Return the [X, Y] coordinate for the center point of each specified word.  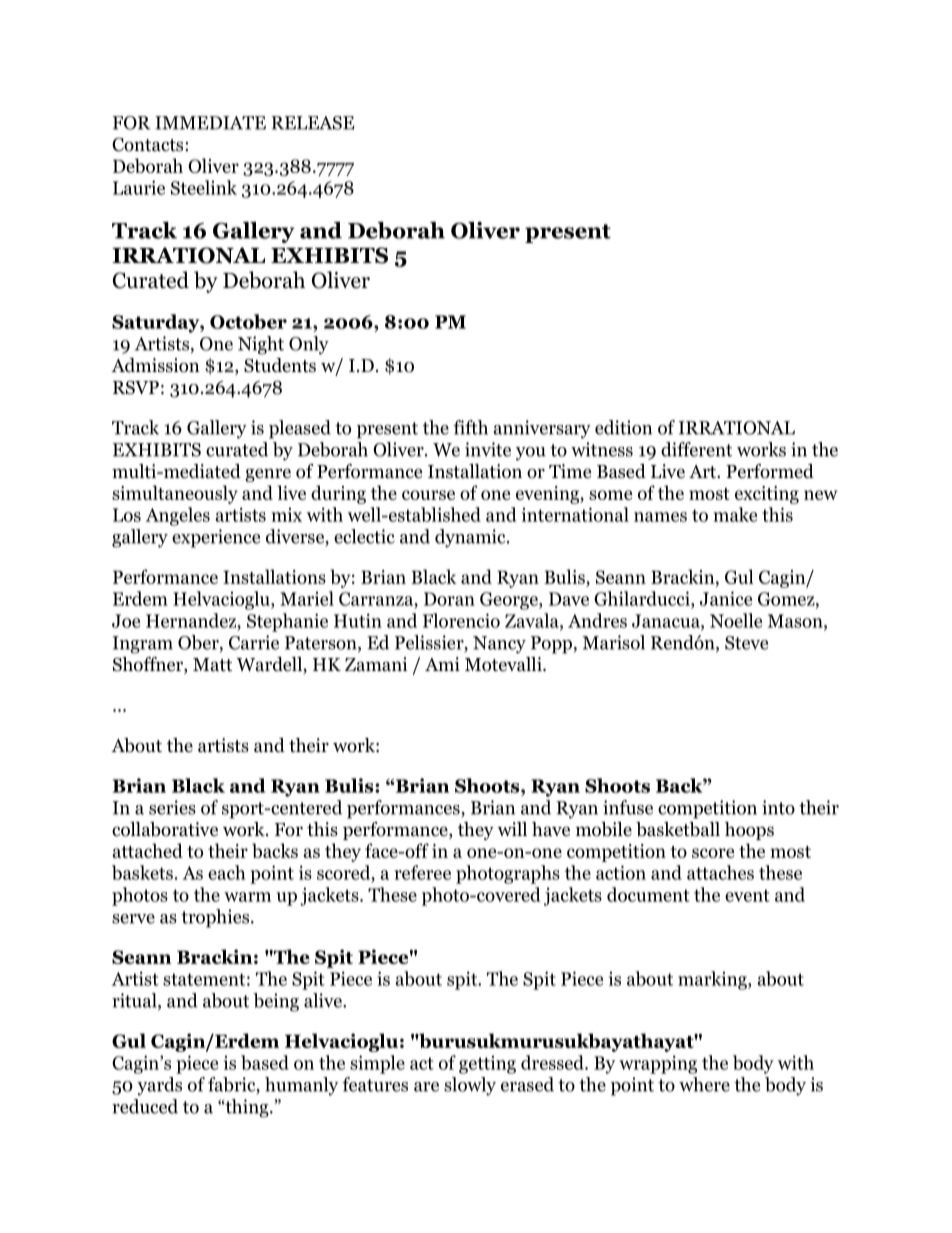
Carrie [254, 642]
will [512, 829]
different [696, 449]
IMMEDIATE [210, 123]
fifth [470, 427]
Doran [449, 599]
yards [159, 1086]
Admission [155, 365]
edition [623, 427]
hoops [749, 831]
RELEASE [313, 123]
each [227, 872]
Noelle [736, 620]
